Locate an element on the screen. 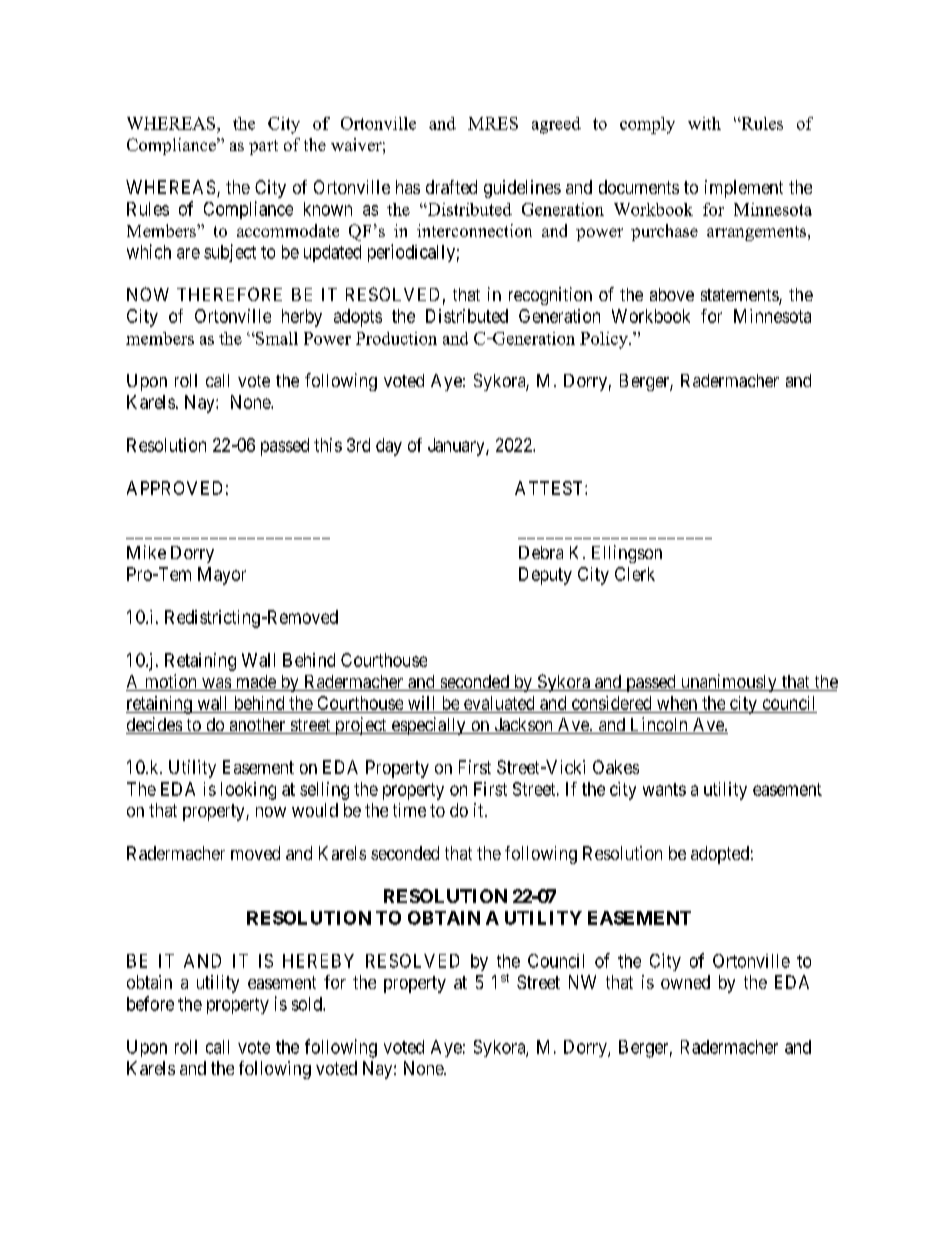 This screenshot has width=952, height=1233. before is located at coordinates (150, 1003).
